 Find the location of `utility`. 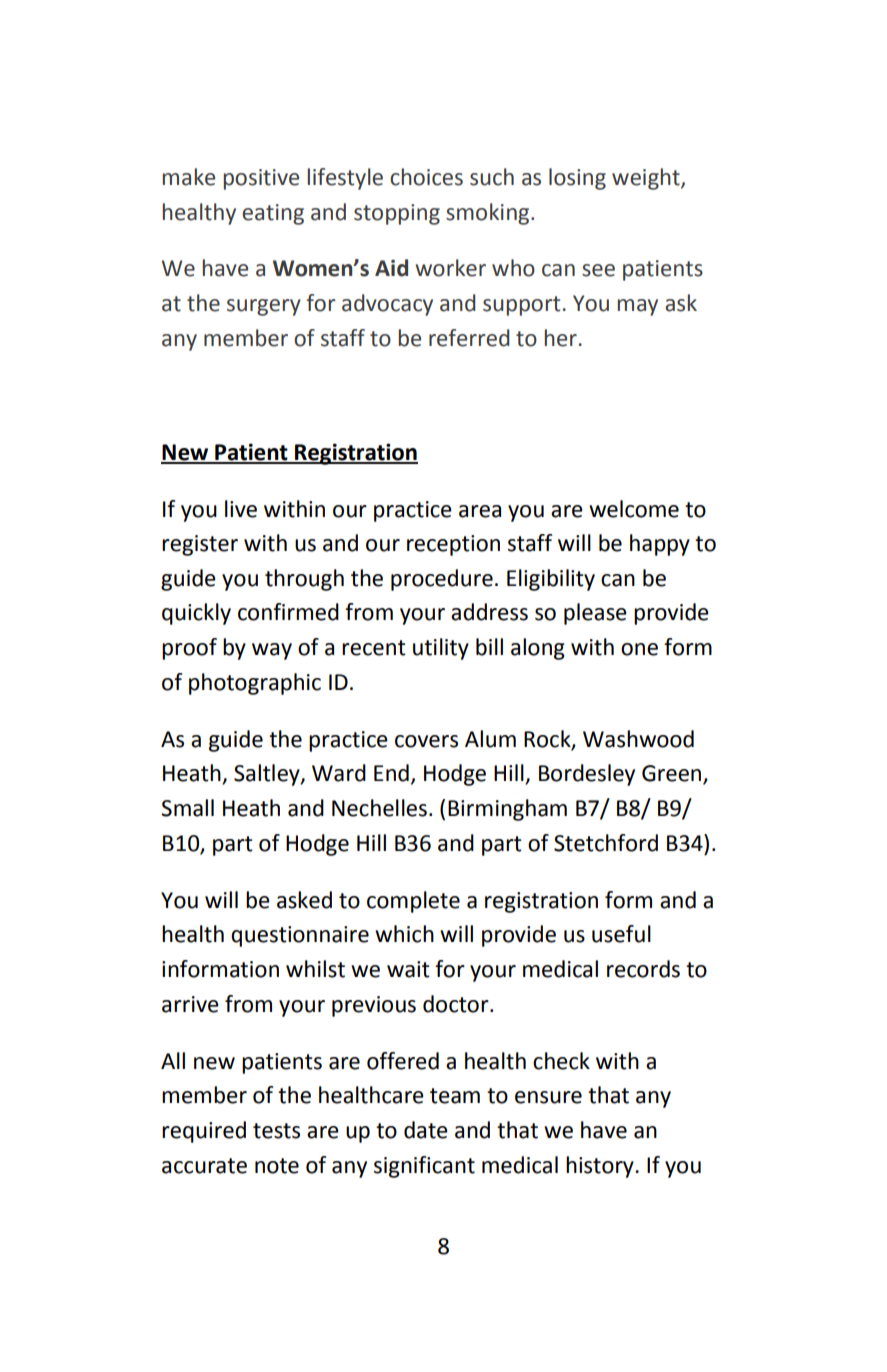

utility is located at coordinates (441, 649).
